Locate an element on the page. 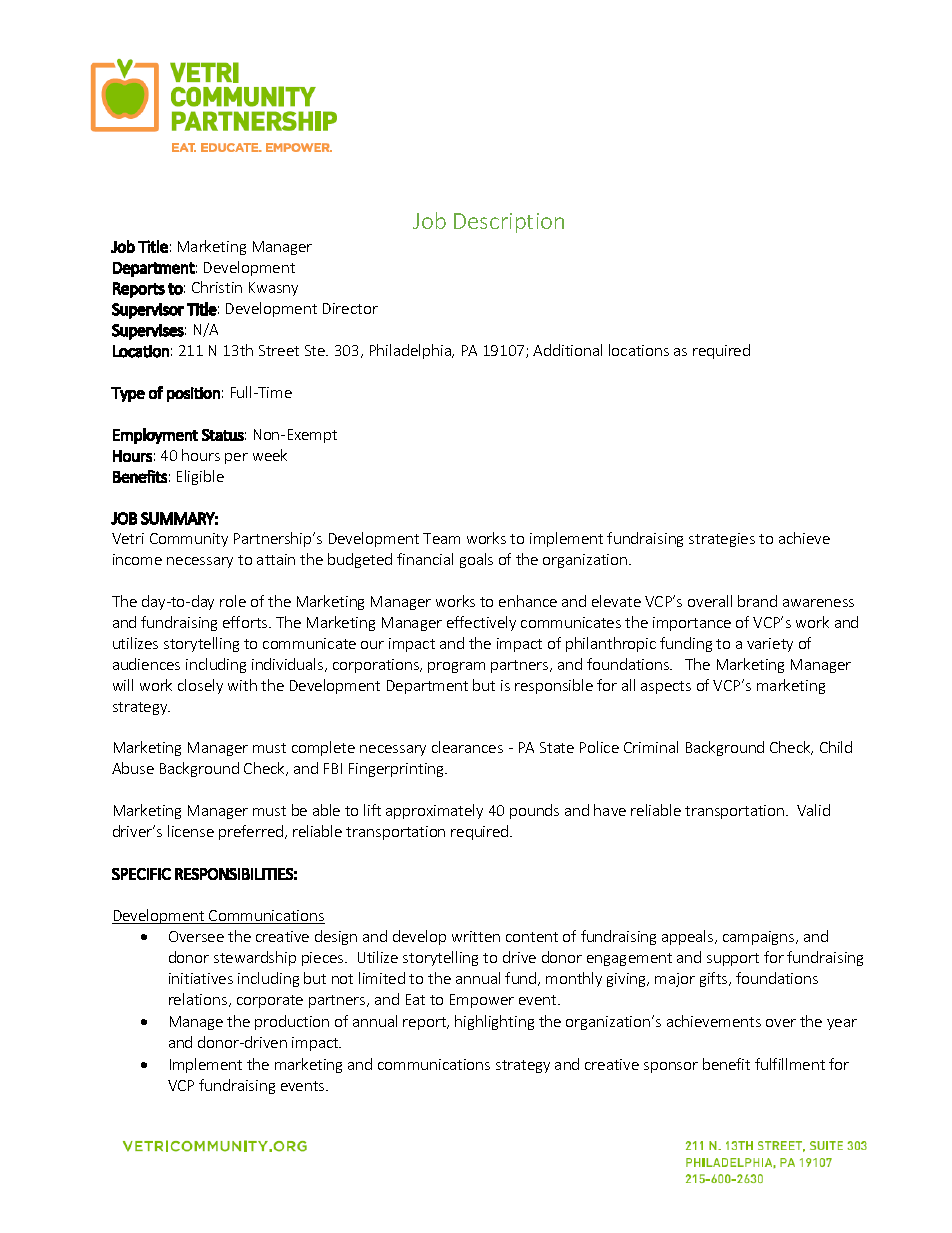  variety is located at coordinates (770, 645).
